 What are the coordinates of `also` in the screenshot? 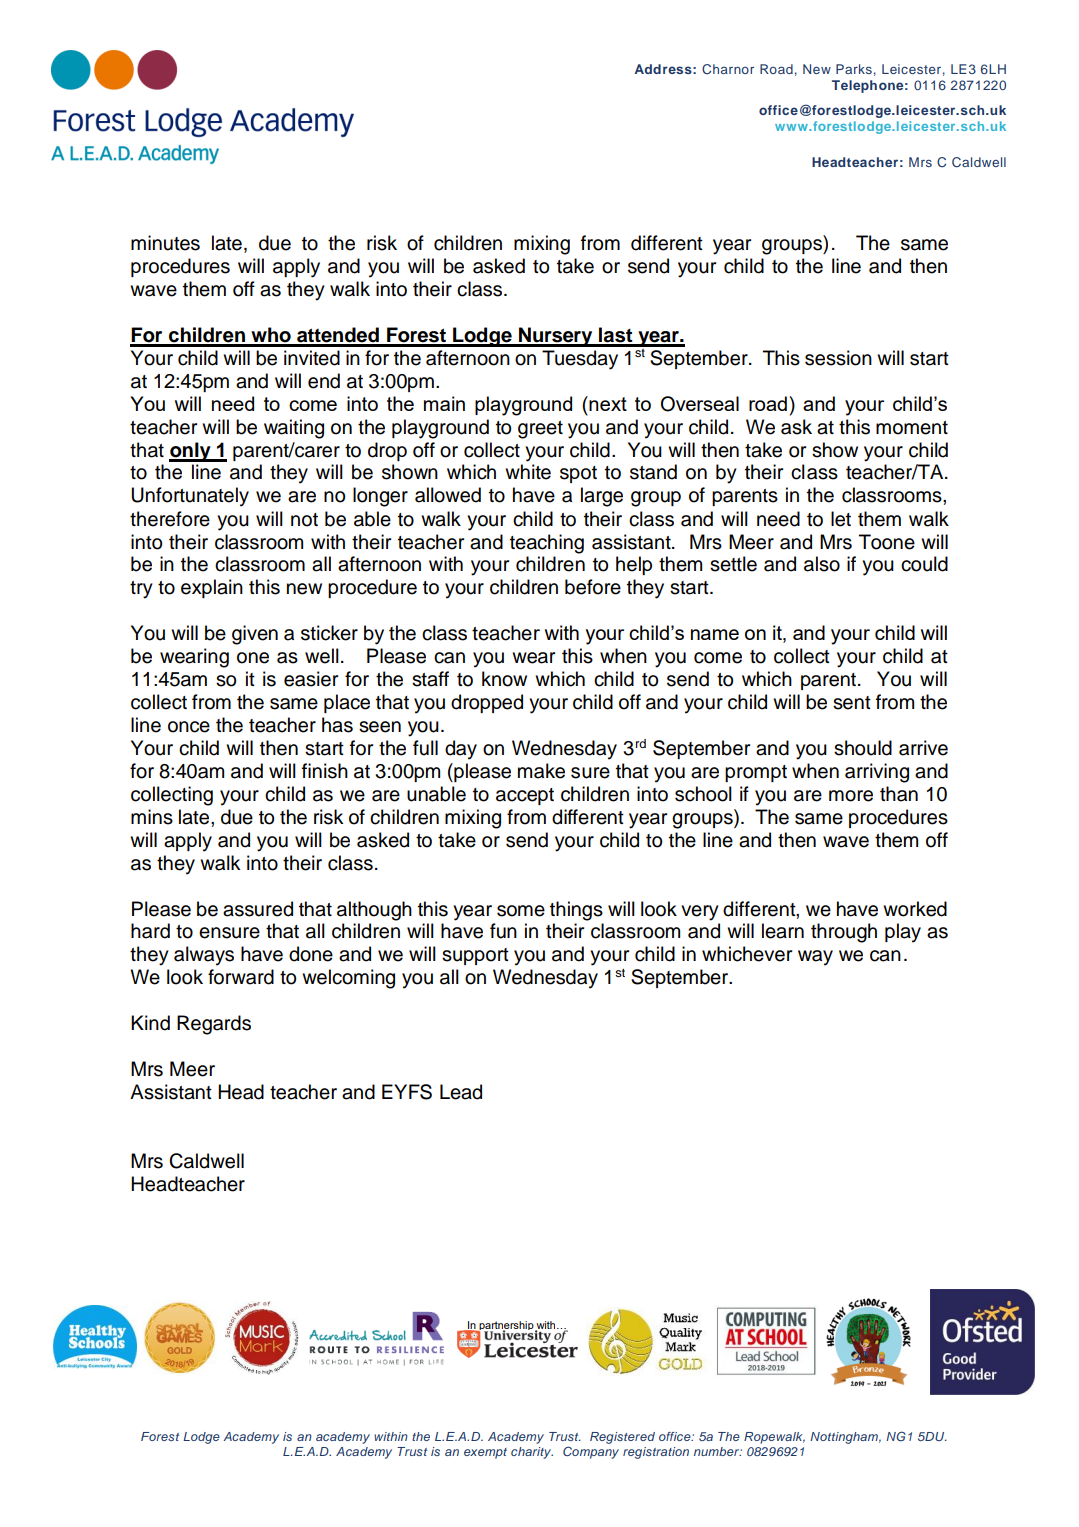 It's located at (822, 564).
